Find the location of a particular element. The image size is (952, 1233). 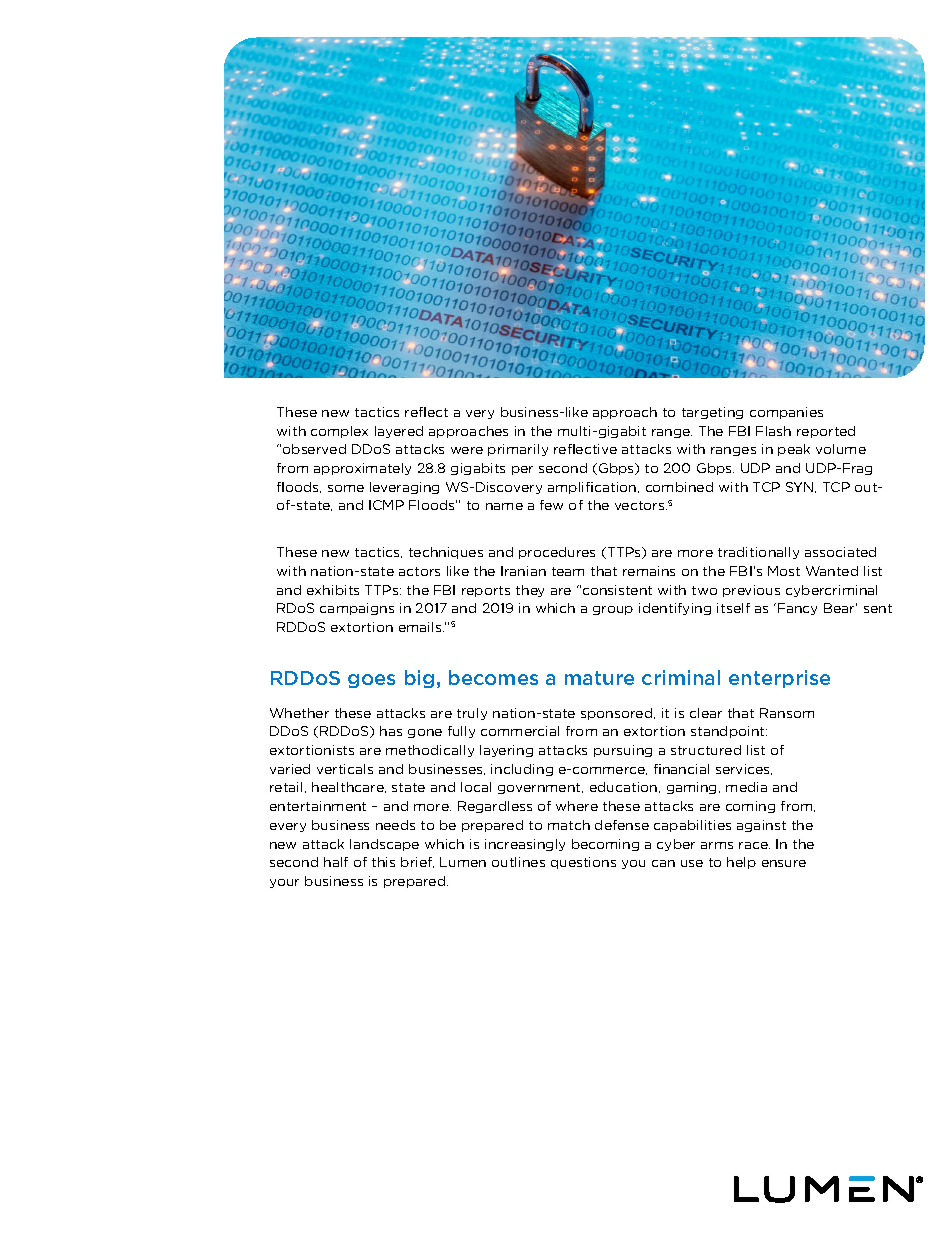

team is located at coordinates (568, 571).
